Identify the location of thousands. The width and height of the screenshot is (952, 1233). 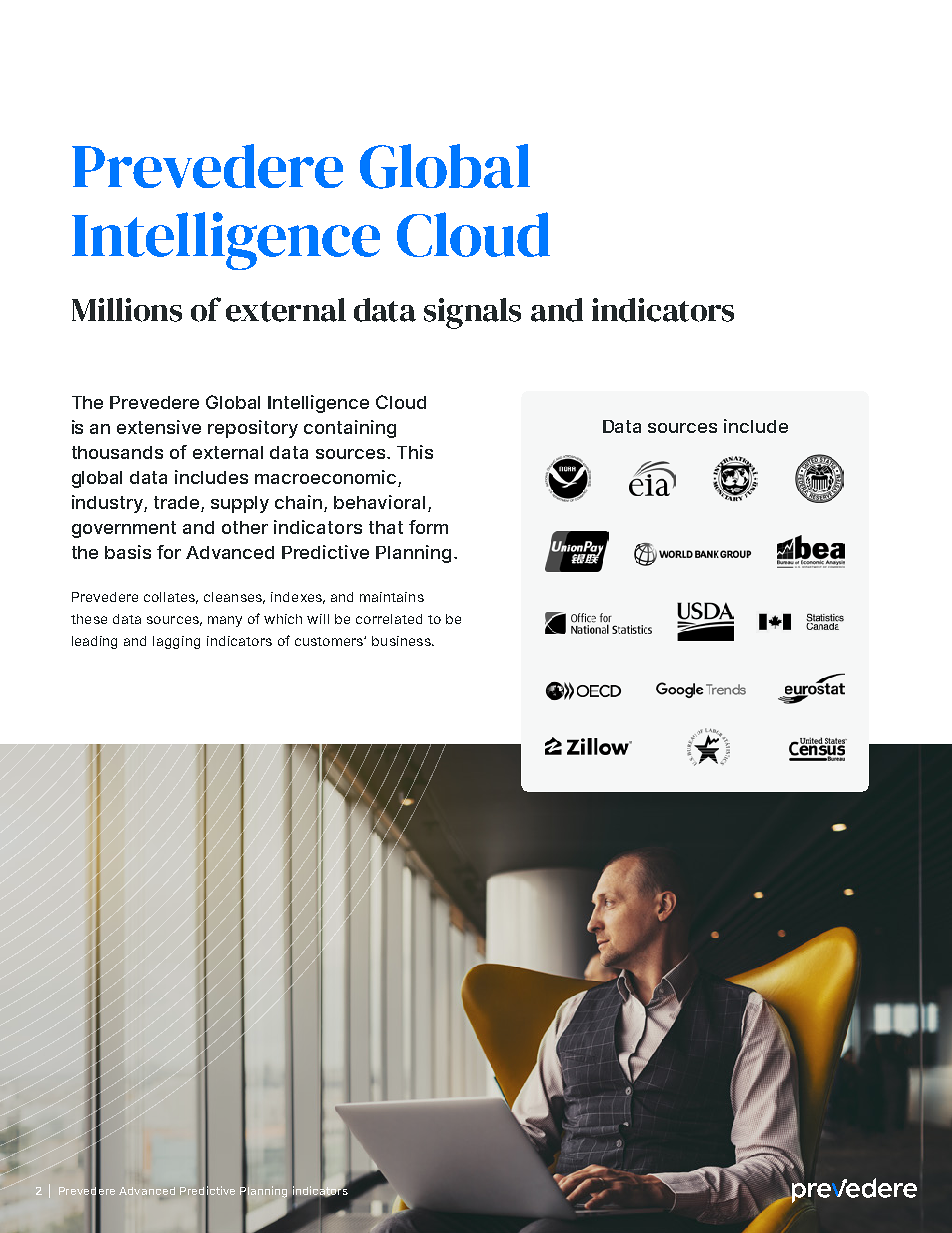
(117, 452).
